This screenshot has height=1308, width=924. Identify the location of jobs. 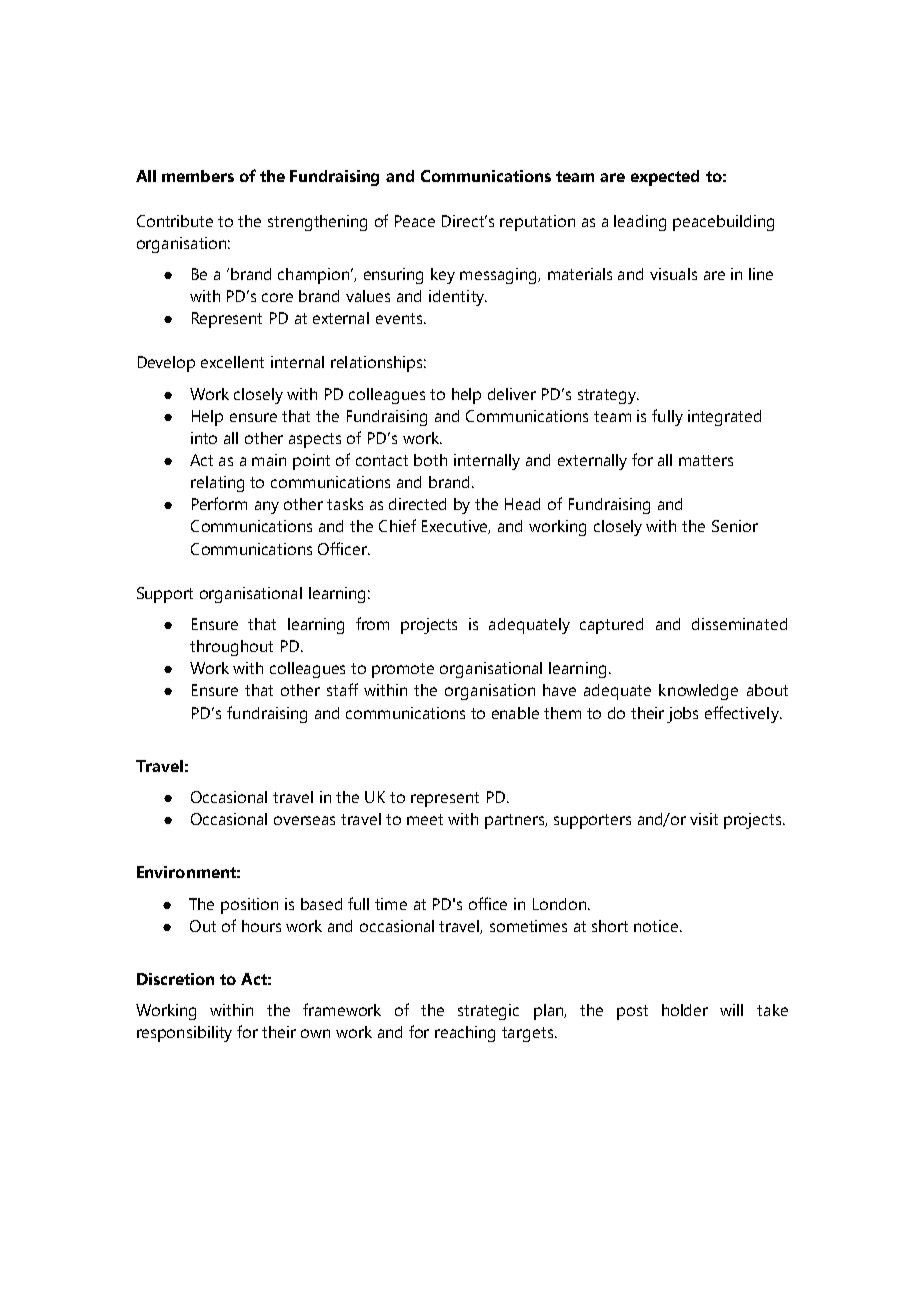
(682, 715).
